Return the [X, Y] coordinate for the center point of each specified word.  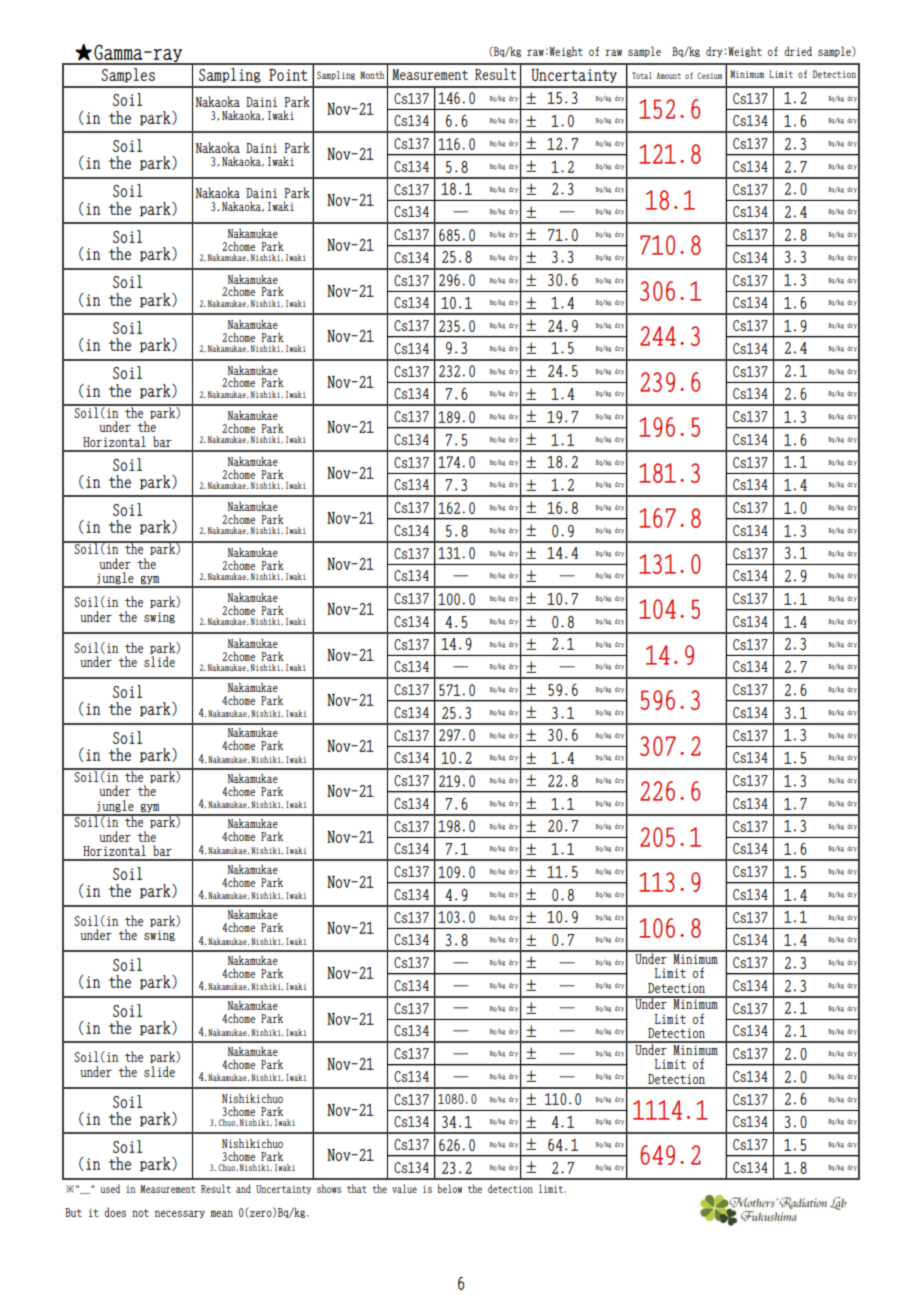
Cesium [709, 75]
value [404, 1188]
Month [372, 75]
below [450, 1188]
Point [288, 75]
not [140, 1213]
